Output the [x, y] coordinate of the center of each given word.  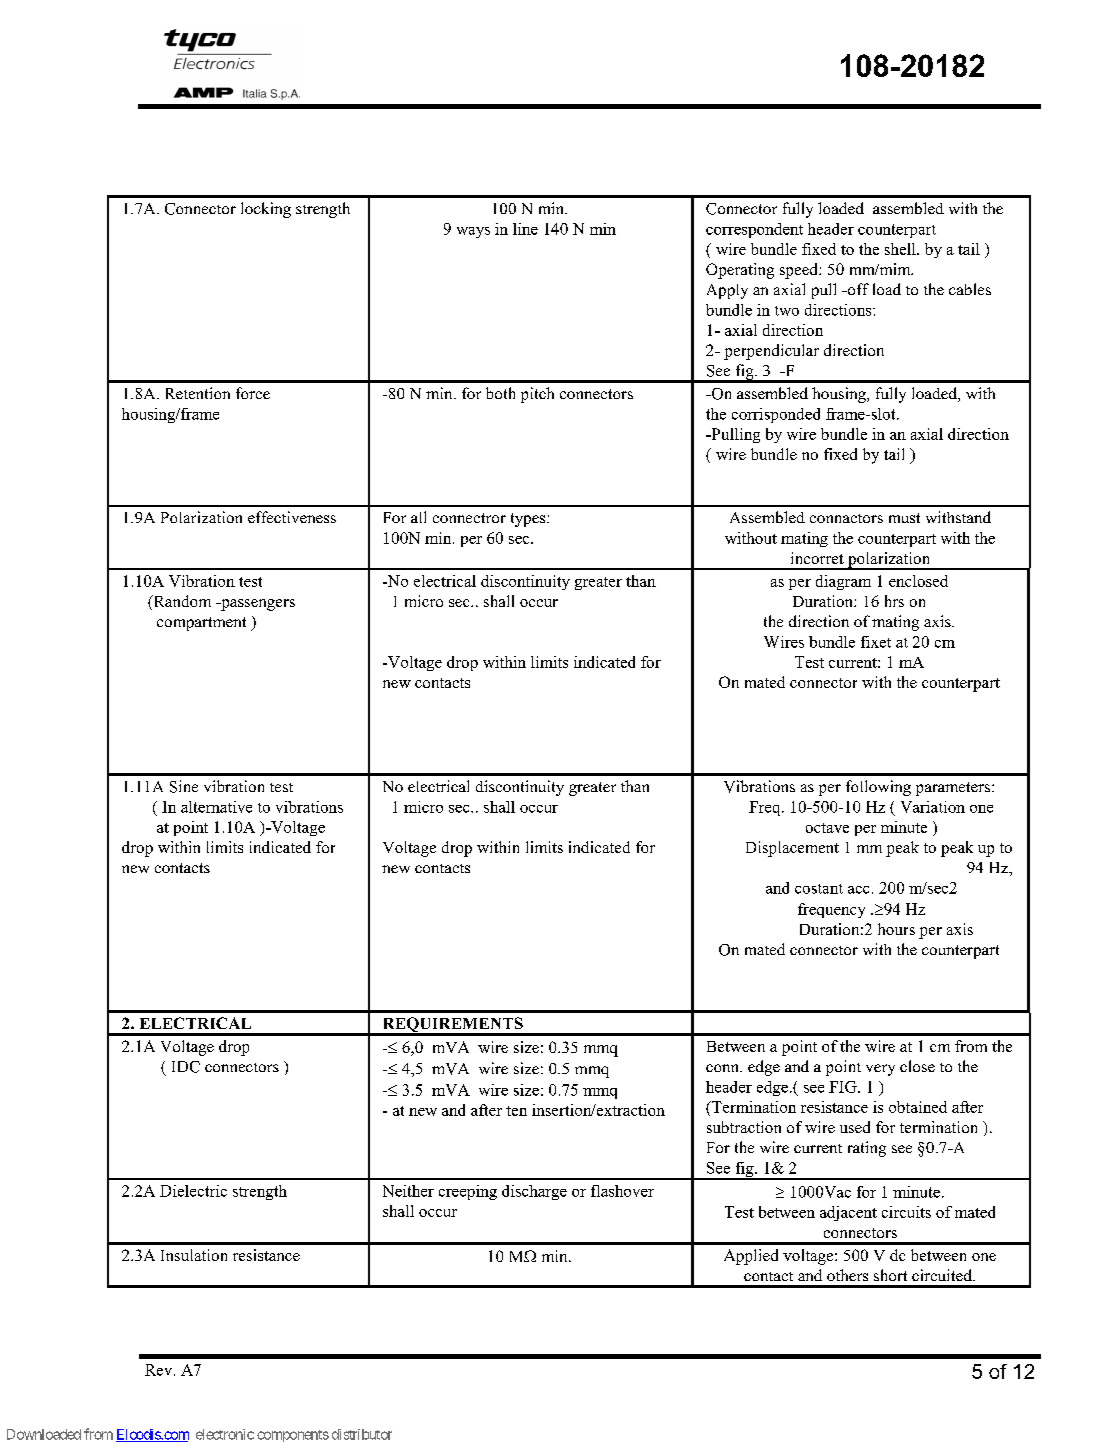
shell [901, 249]
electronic [225, 1434]
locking [266, 210]
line [525, 229]
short [890, 1275]
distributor [362, 1434]
